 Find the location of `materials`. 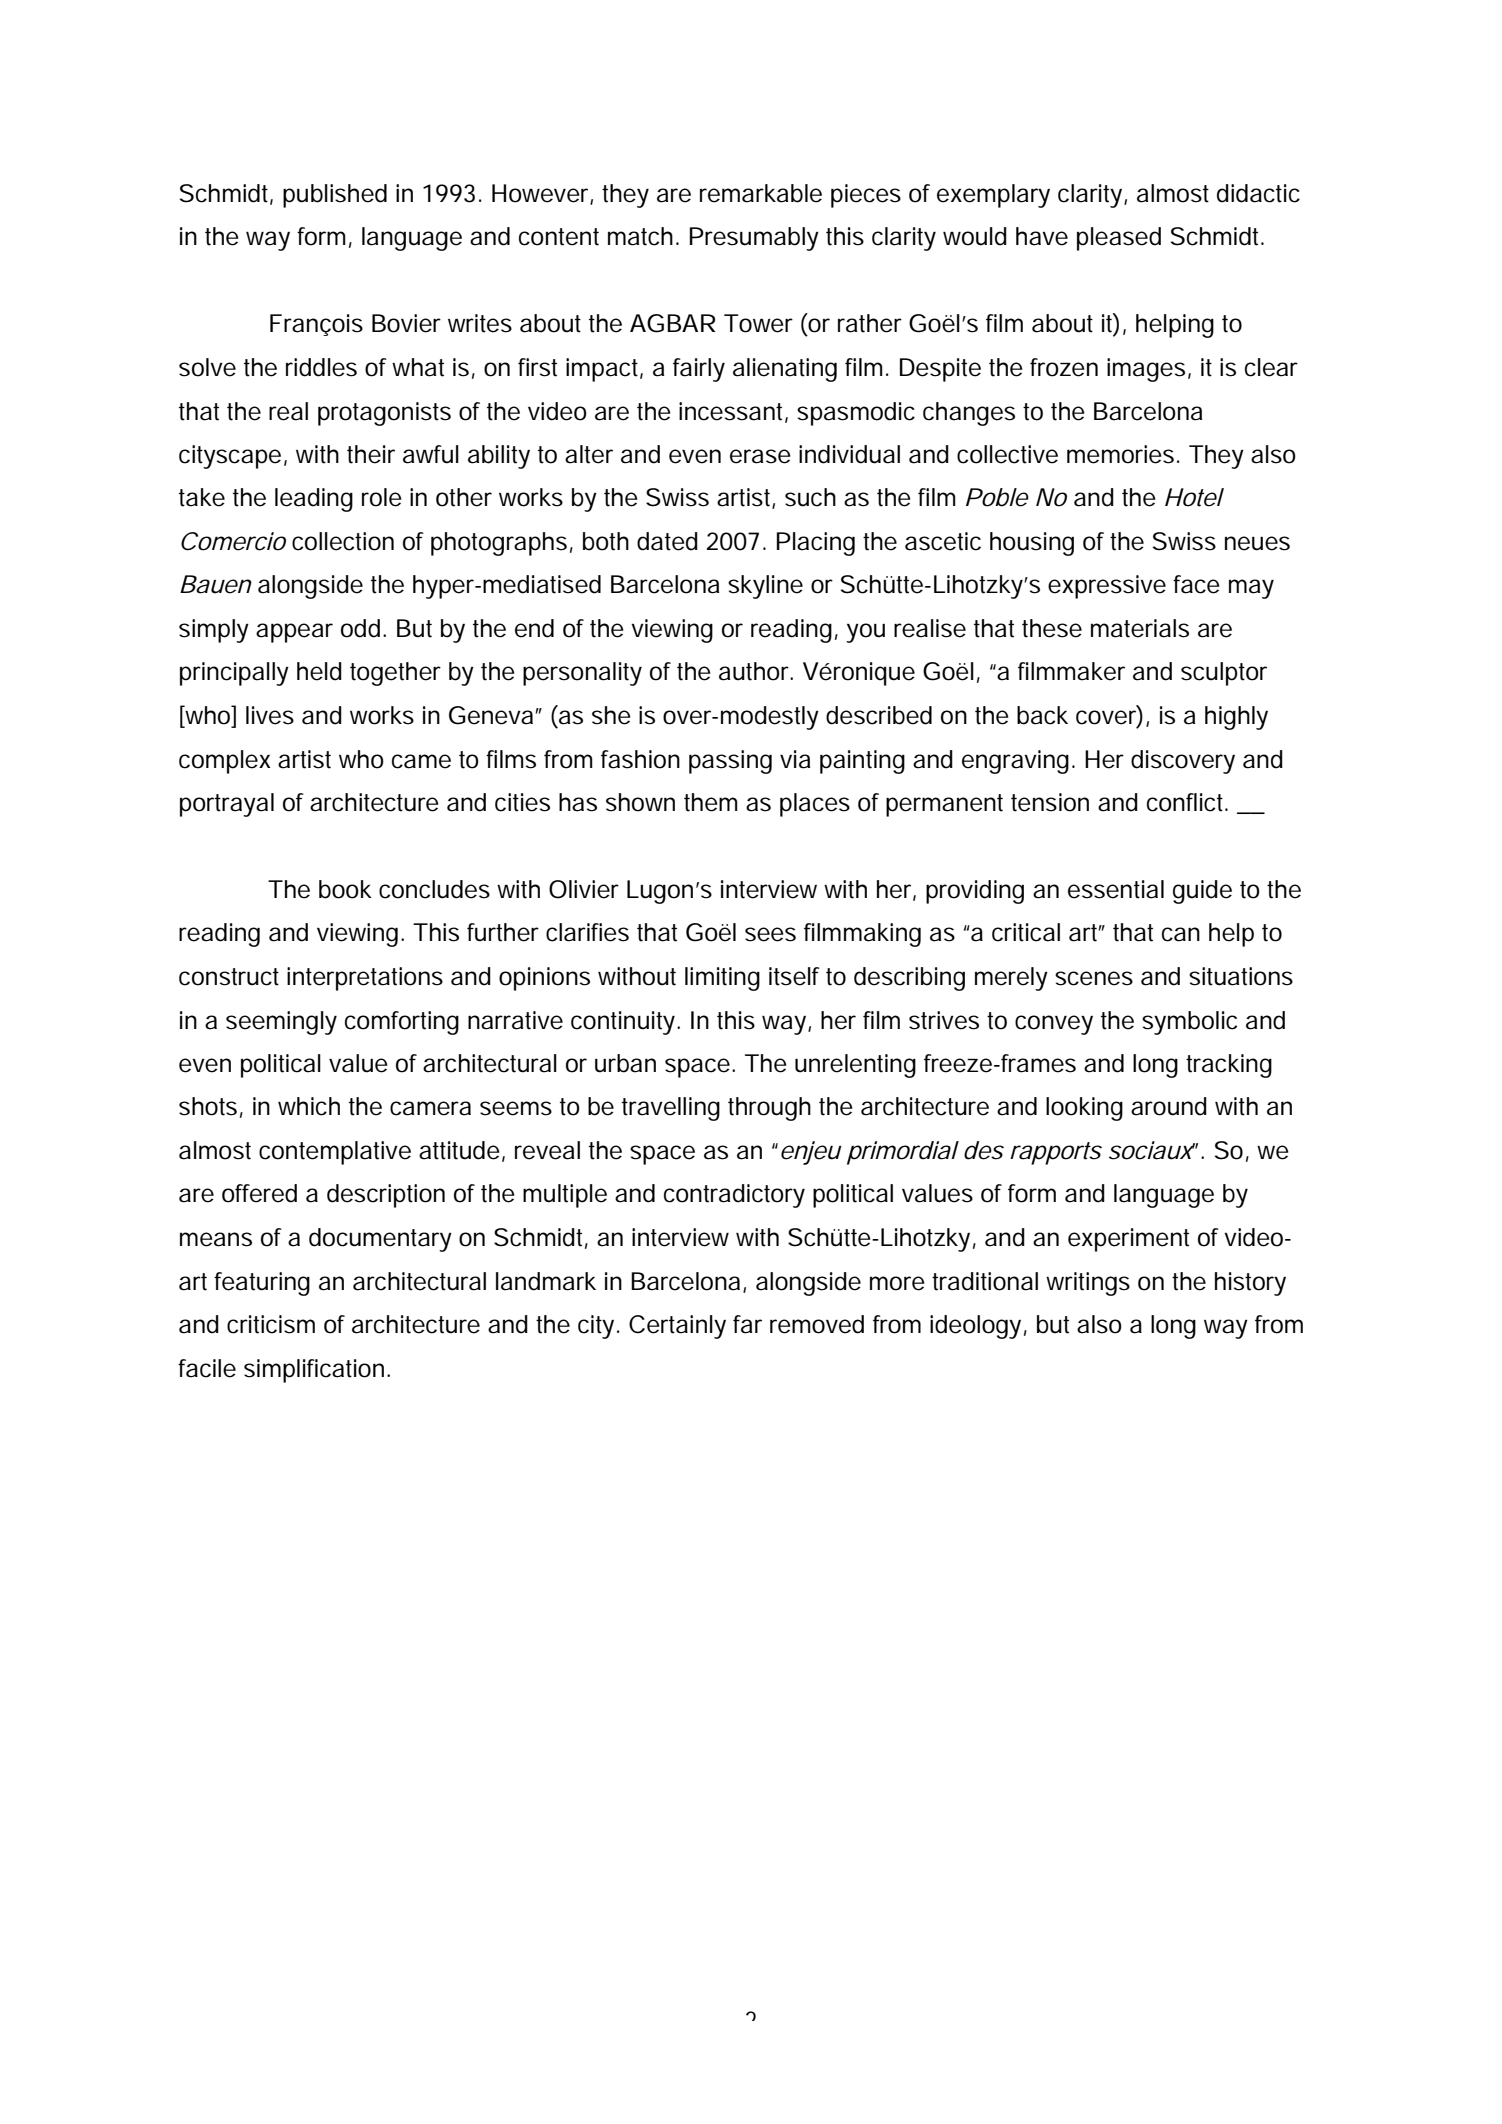

materials is located at coordinates (1140, 628).
